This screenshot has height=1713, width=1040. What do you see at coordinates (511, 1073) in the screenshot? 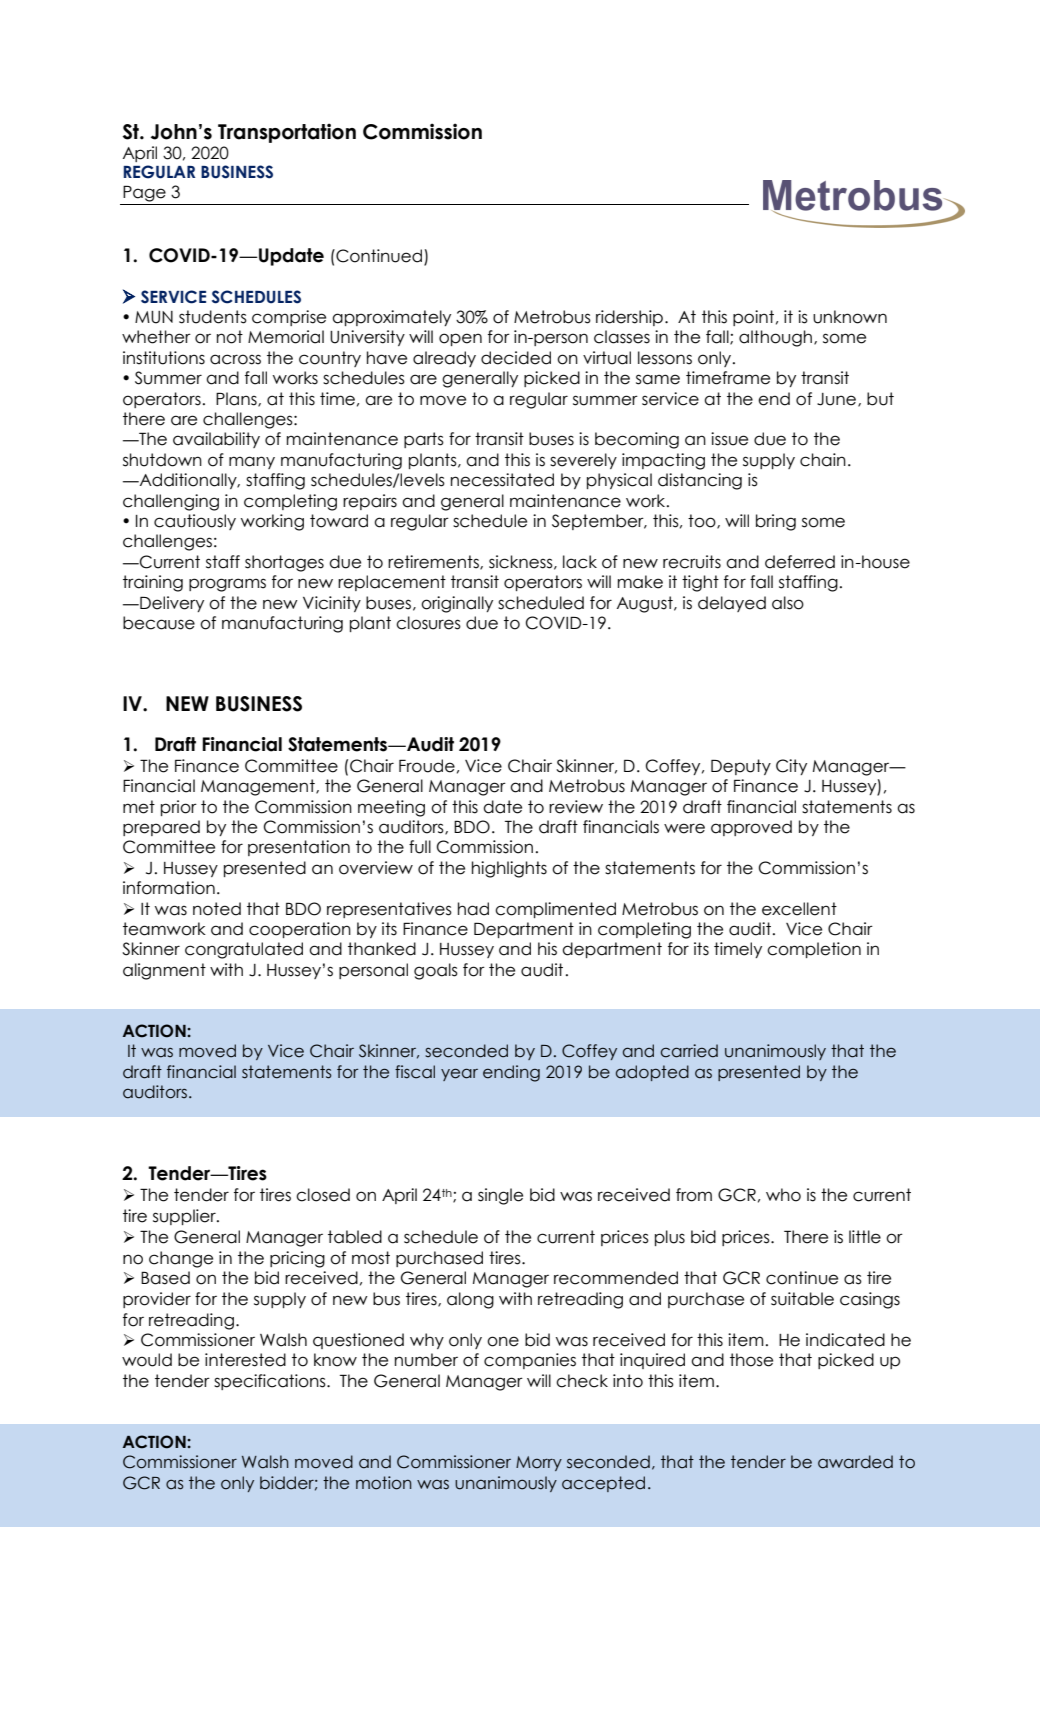
I see `ending` at bounding box center [511, 1073].
